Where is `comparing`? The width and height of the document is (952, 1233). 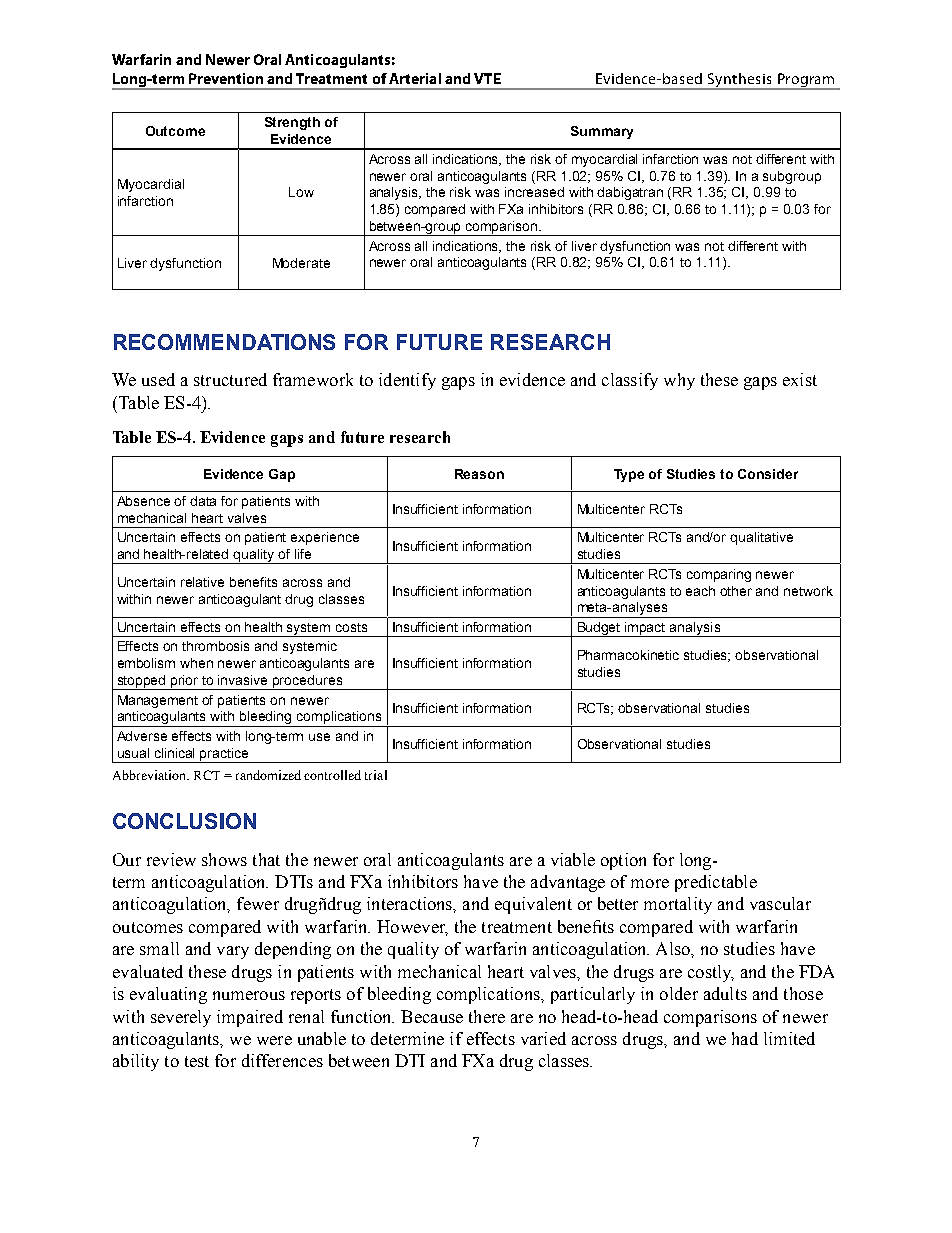
comparing is located at coordinates (719, 575).
